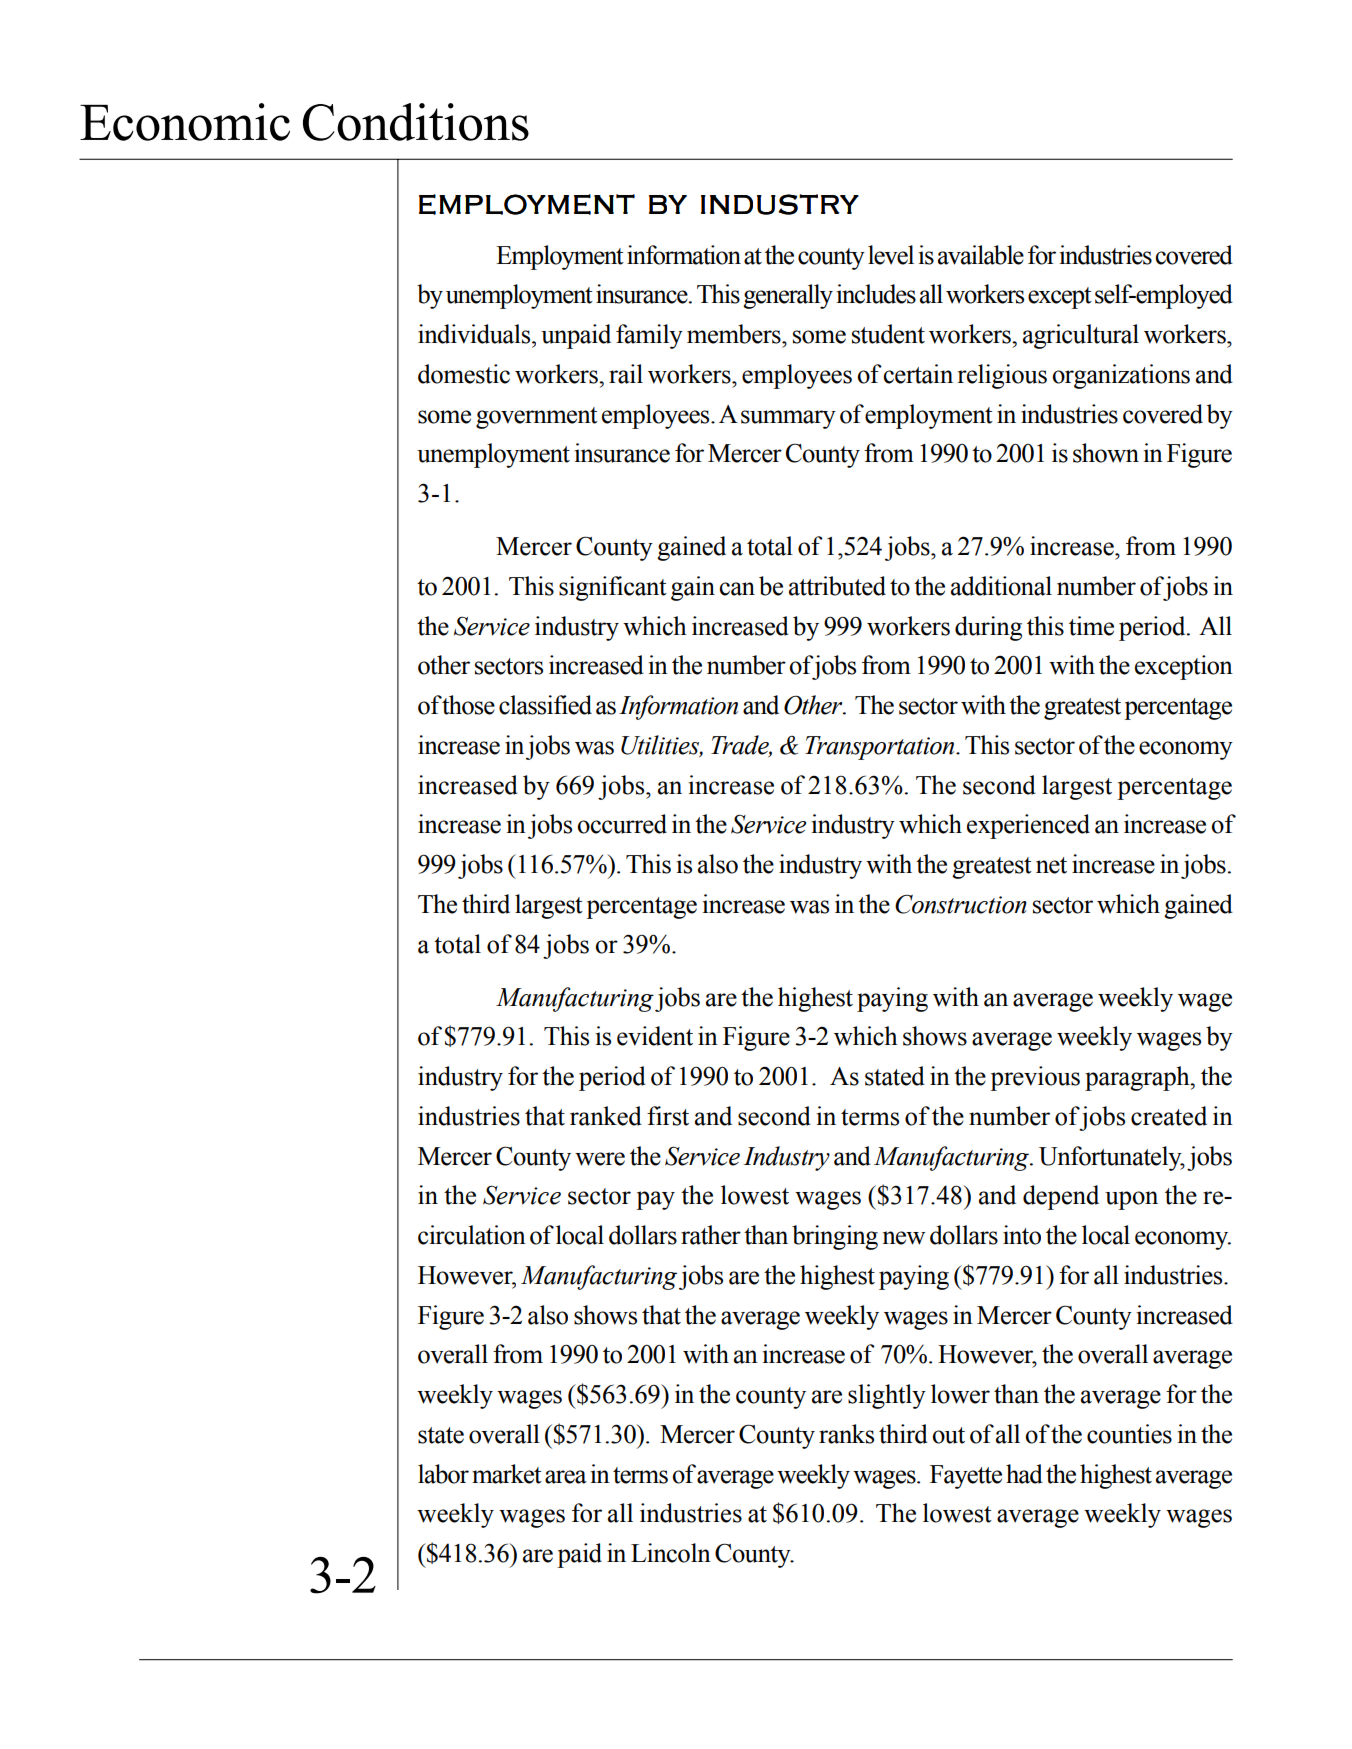  I want to click on available, so click(981, 255).
